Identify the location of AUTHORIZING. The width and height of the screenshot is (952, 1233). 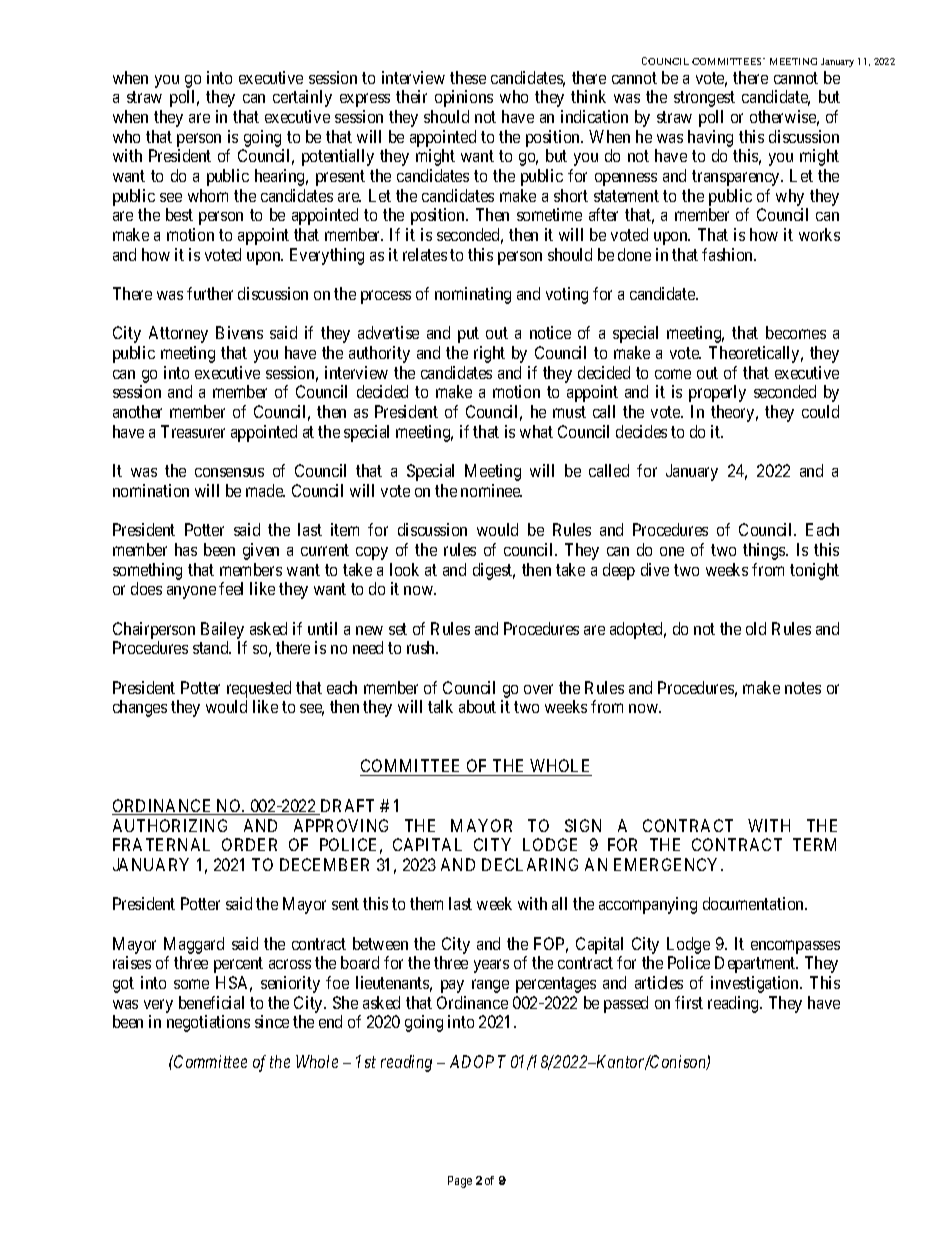
(170, 825).
